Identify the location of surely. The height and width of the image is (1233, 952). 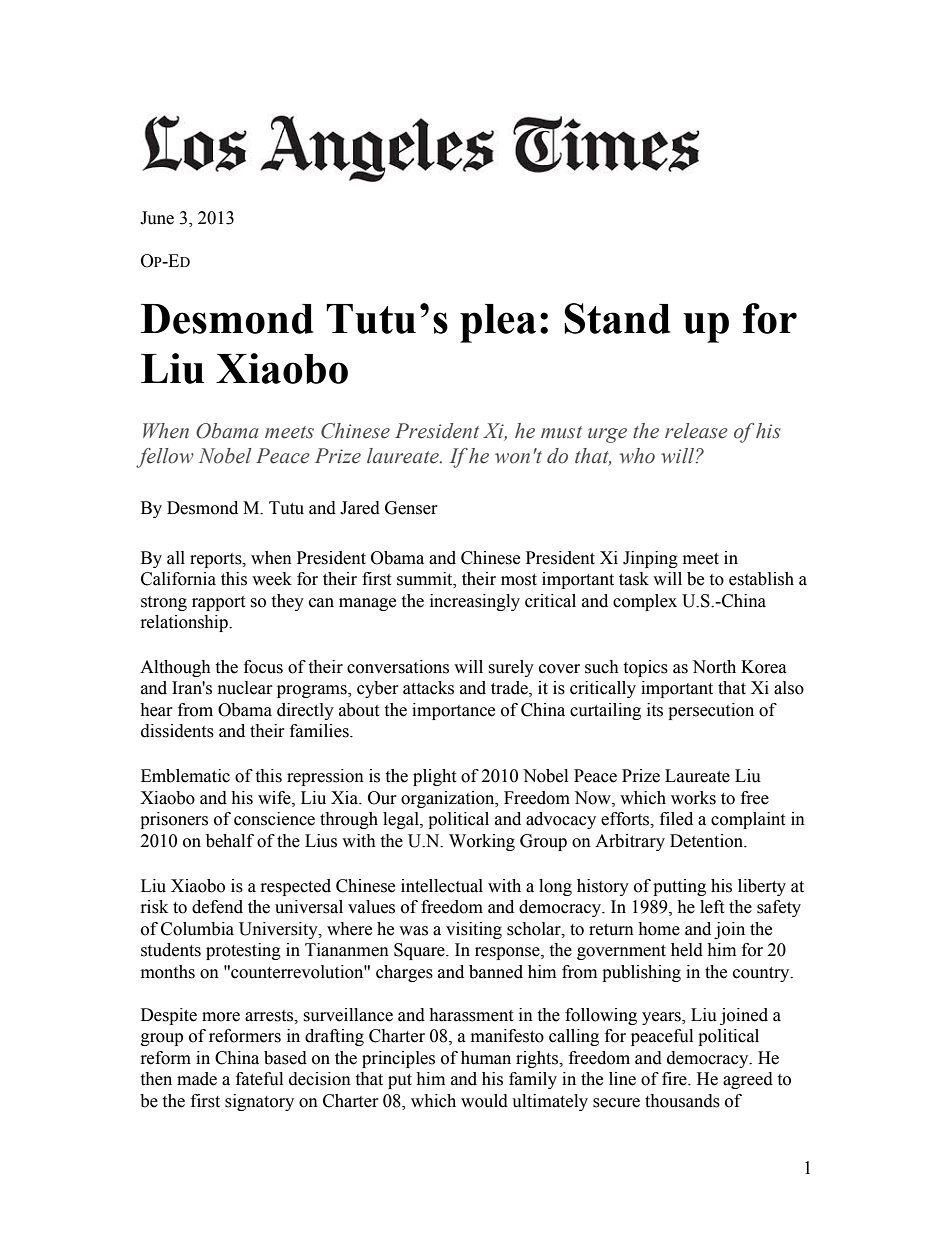
(511, 668).
